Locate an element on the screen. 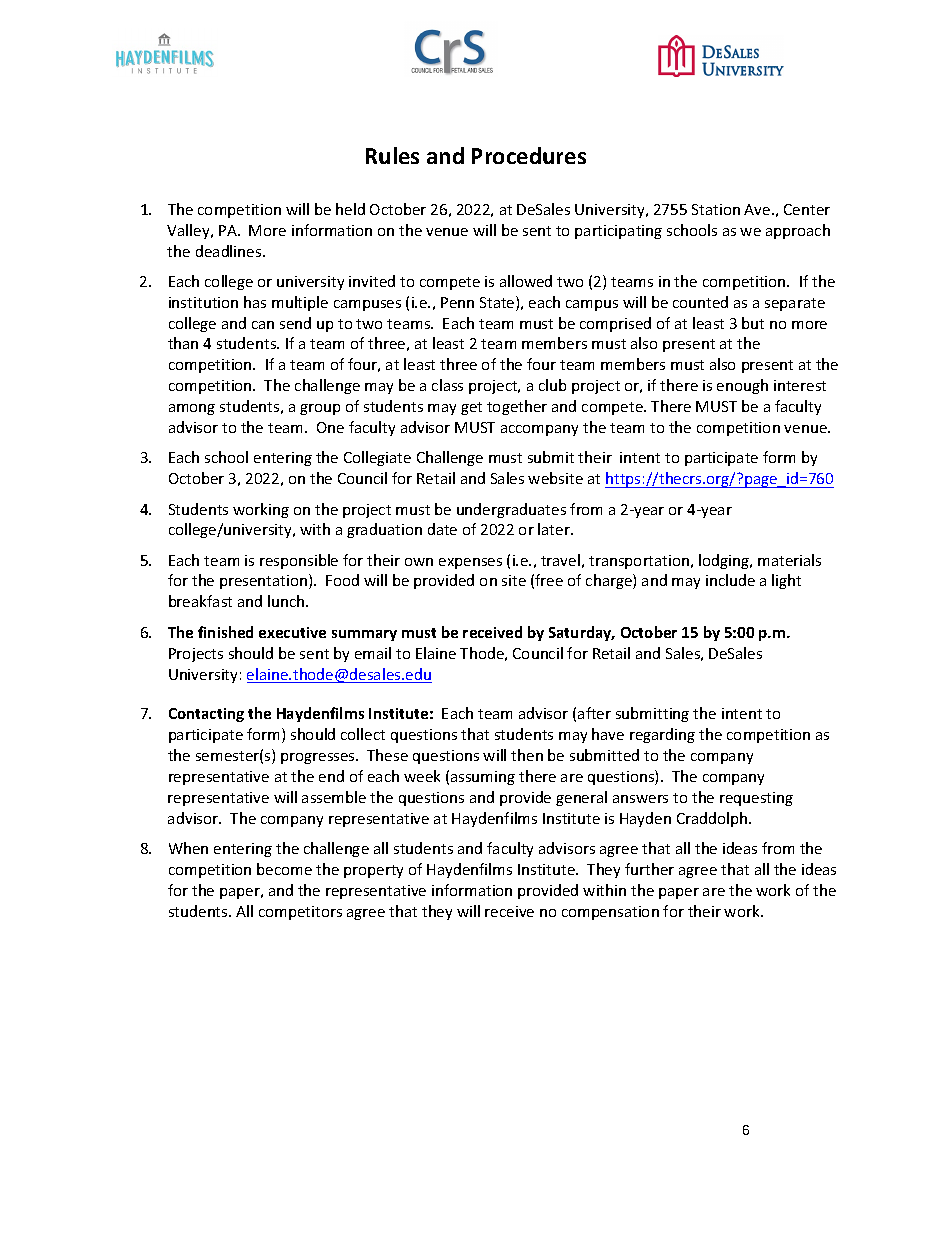  Station is located at coordinates (716, 209).
